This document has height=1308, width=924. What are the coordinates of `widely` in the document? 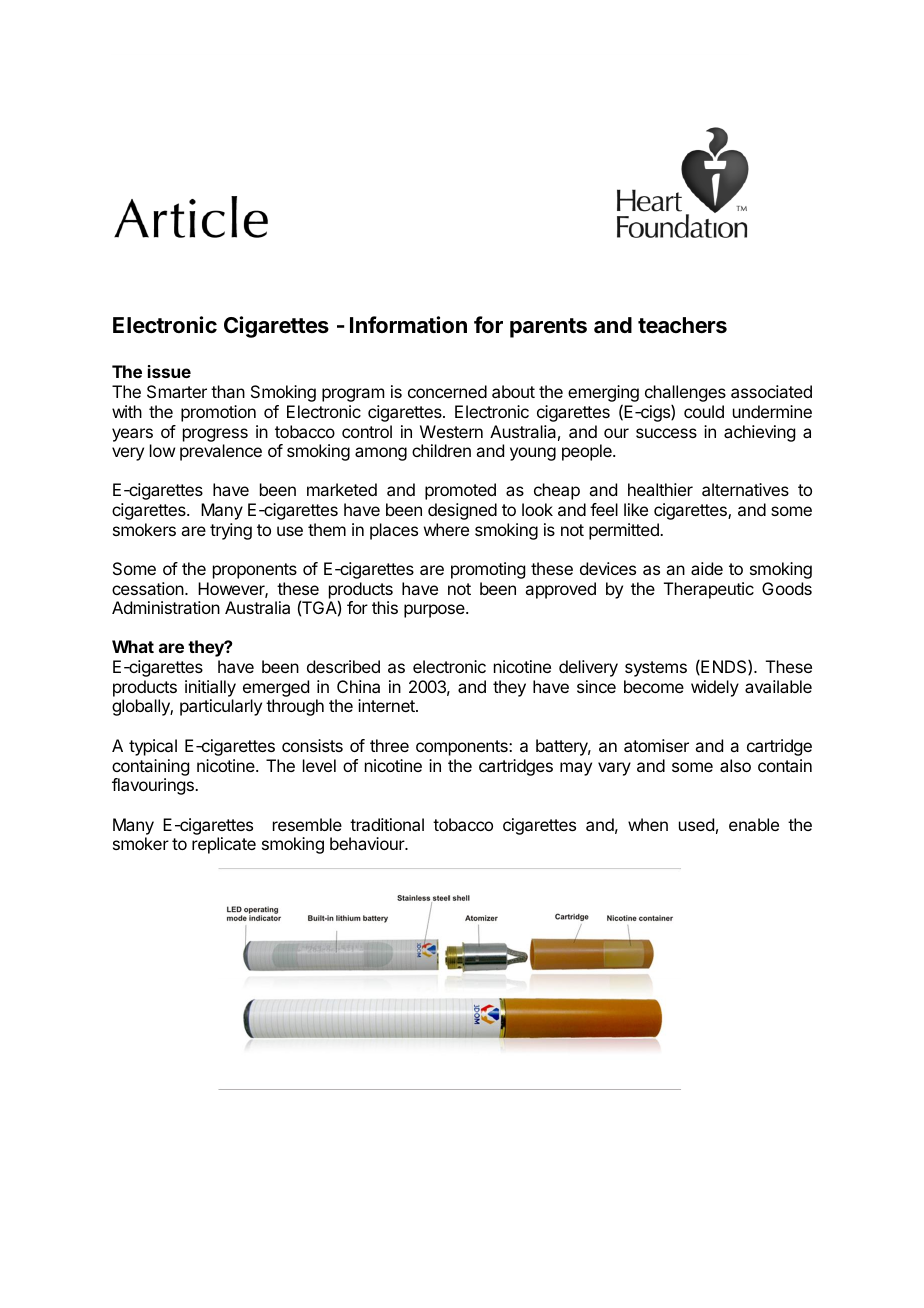 It's located at (715, 688).
